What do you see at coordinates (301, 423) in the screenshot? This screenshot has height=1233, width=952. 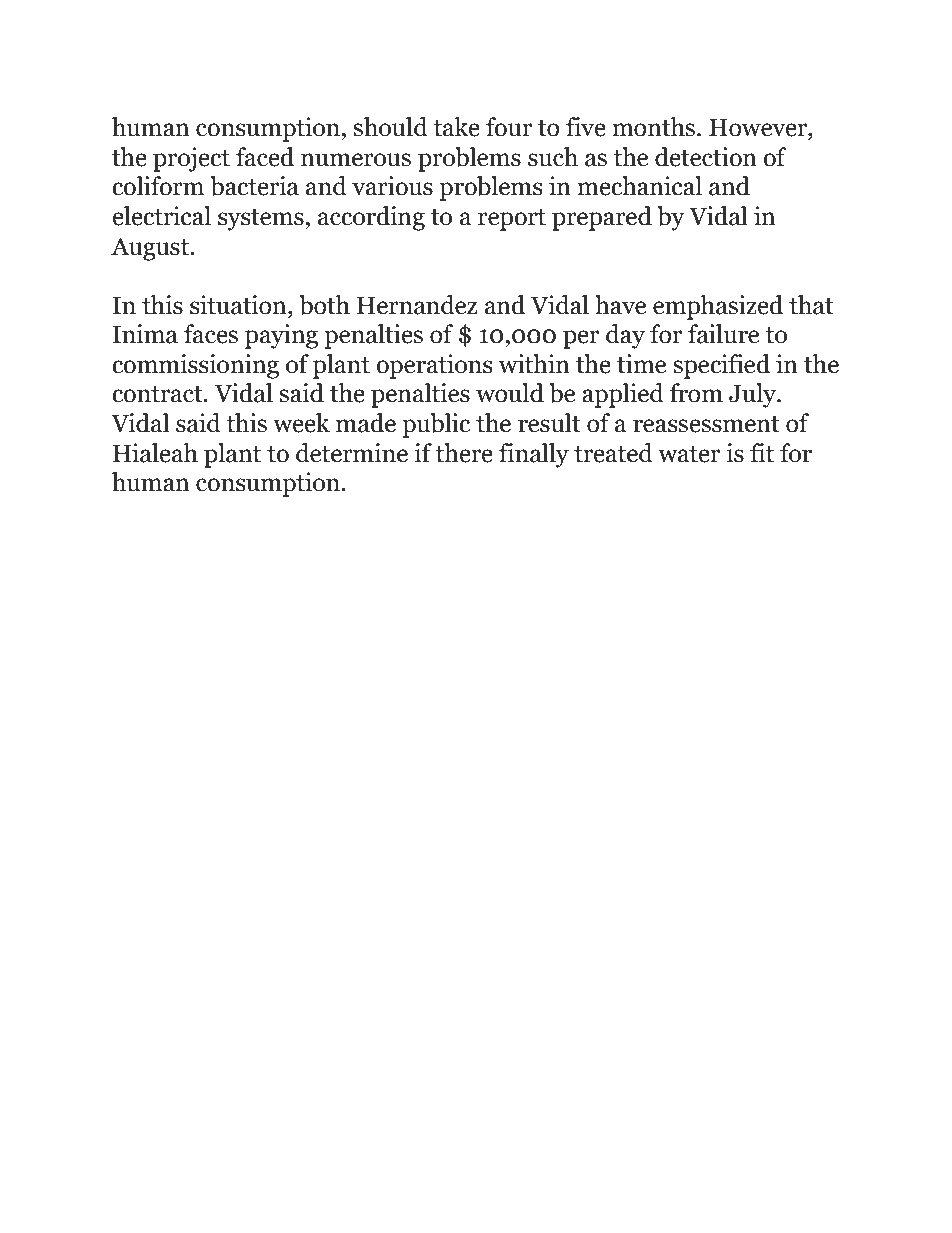 I see `week` at bounding box center [301, 423].
